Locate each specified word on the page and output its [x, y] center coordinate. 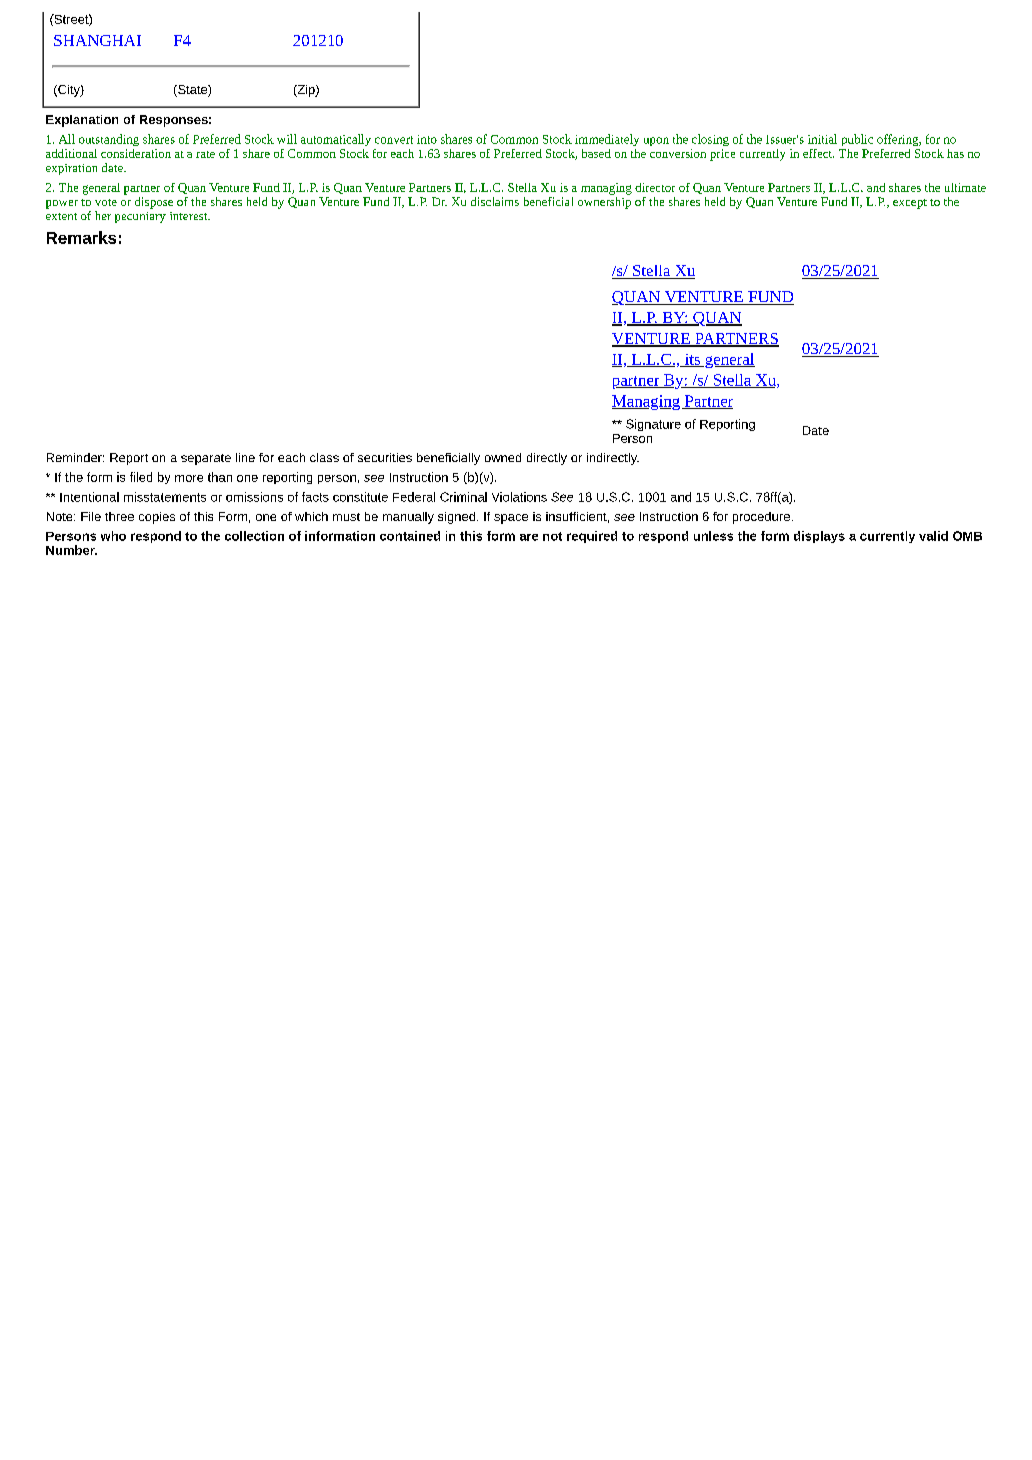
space [511, 519]
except [910, 204]
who [113, 536]
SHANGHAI [97, 40]
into [427, 139]
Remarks [81, 237]
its [692, 360]
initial [822, 139]
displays [819, 537]
